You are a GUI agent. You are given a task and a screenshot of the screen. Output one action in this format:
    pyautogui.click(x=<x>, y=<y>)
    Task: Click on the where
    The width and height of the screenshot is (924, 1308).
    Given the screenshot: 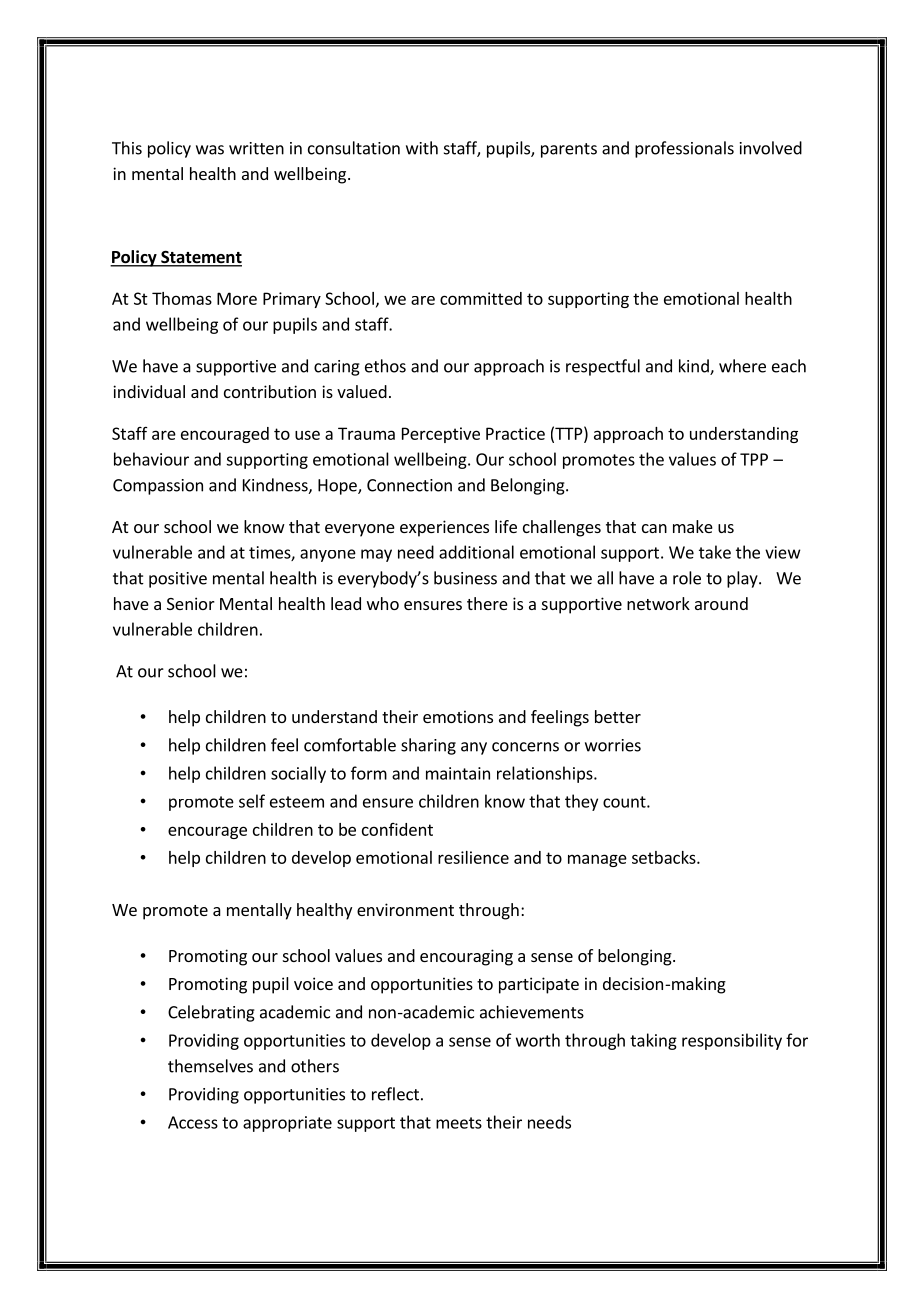 What is the action you would take?
    pyautogui.click(x=742, y=366)
